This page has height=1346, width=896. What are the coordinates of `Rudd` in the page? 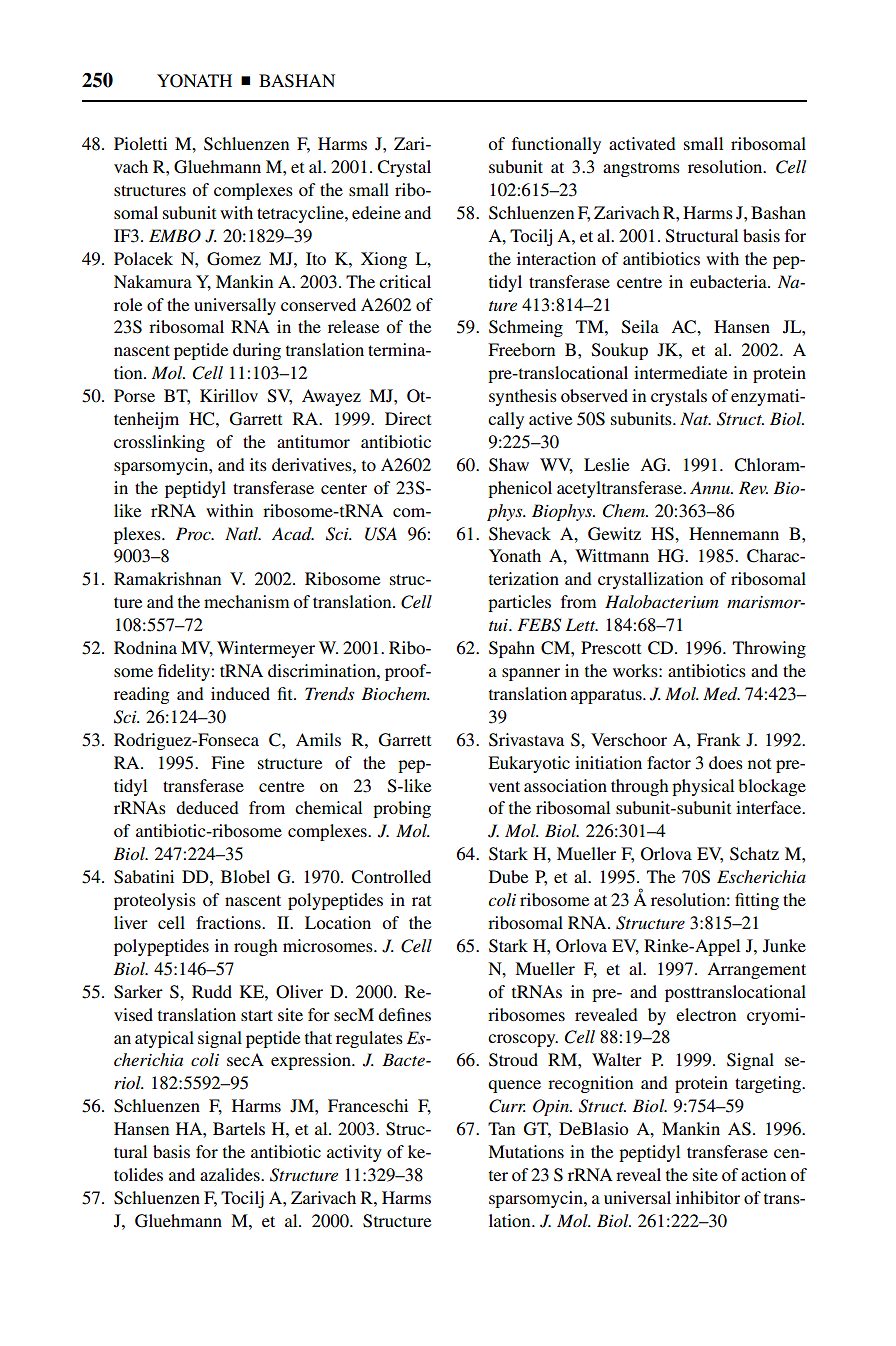 It's located at (212, 991).
